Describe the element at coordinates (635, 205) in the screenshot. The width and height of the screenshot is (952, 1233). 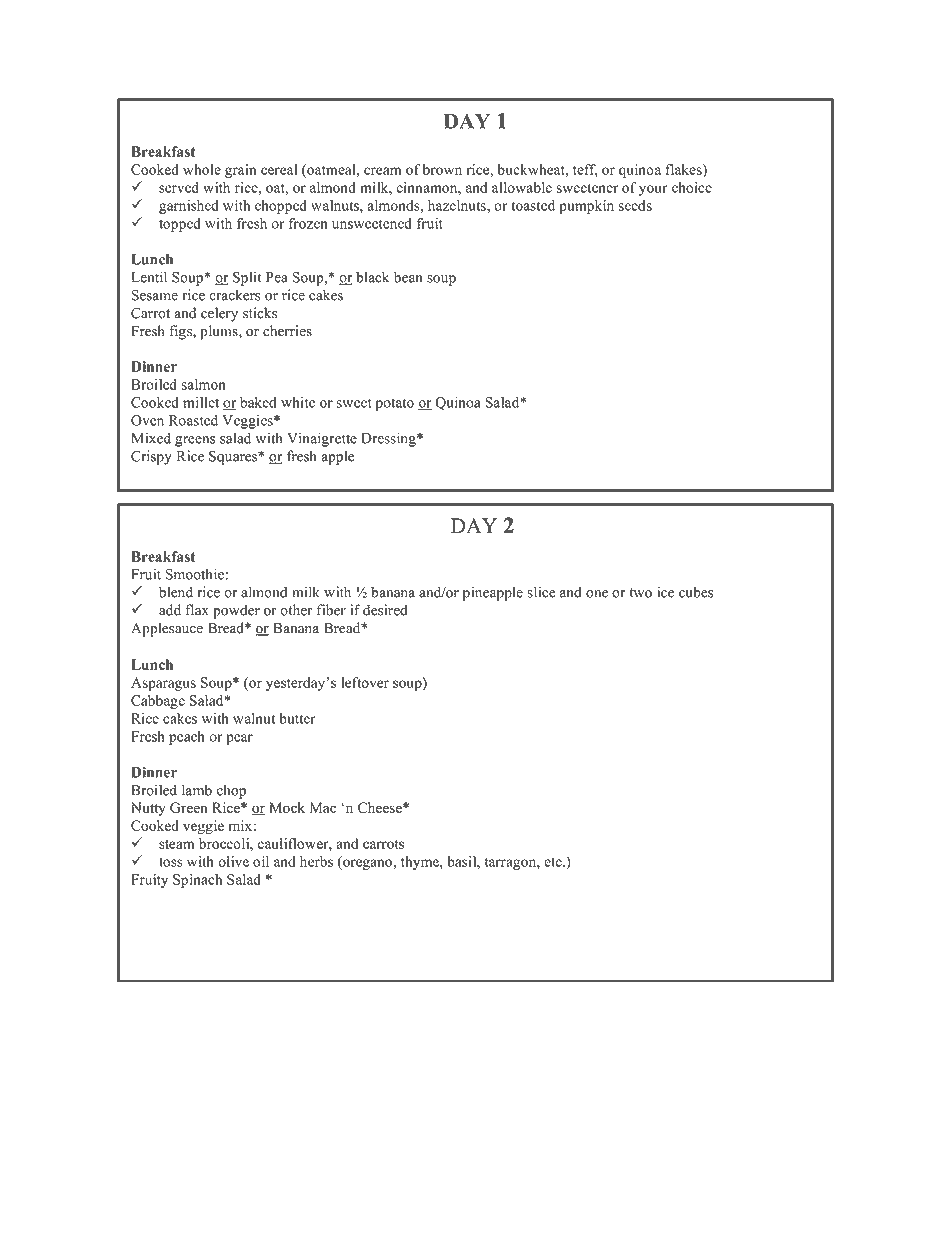
I see `seeds` at that location.
